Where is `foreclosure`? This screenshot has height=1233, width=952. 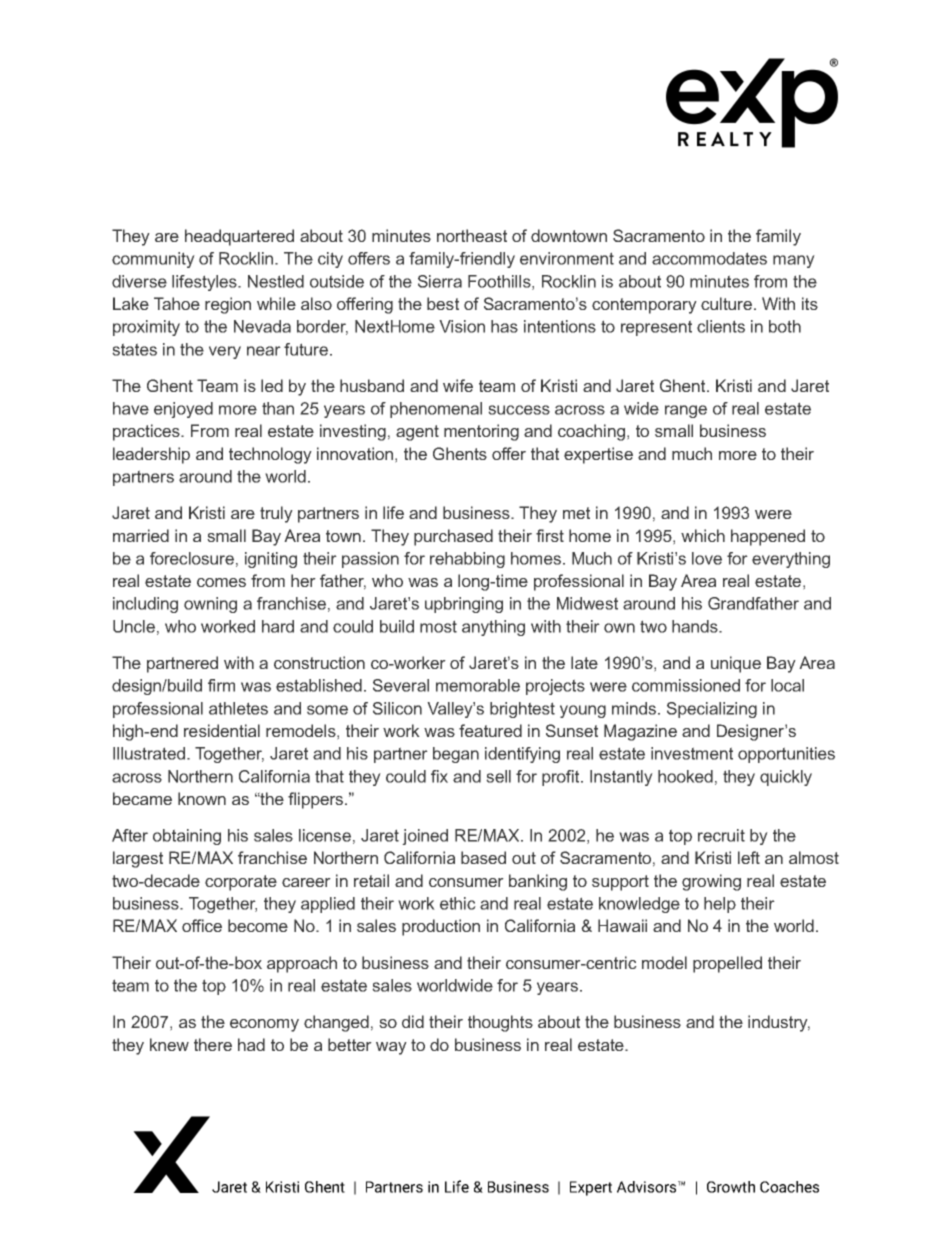
foreclosure is located at coordinates (192, 558).
